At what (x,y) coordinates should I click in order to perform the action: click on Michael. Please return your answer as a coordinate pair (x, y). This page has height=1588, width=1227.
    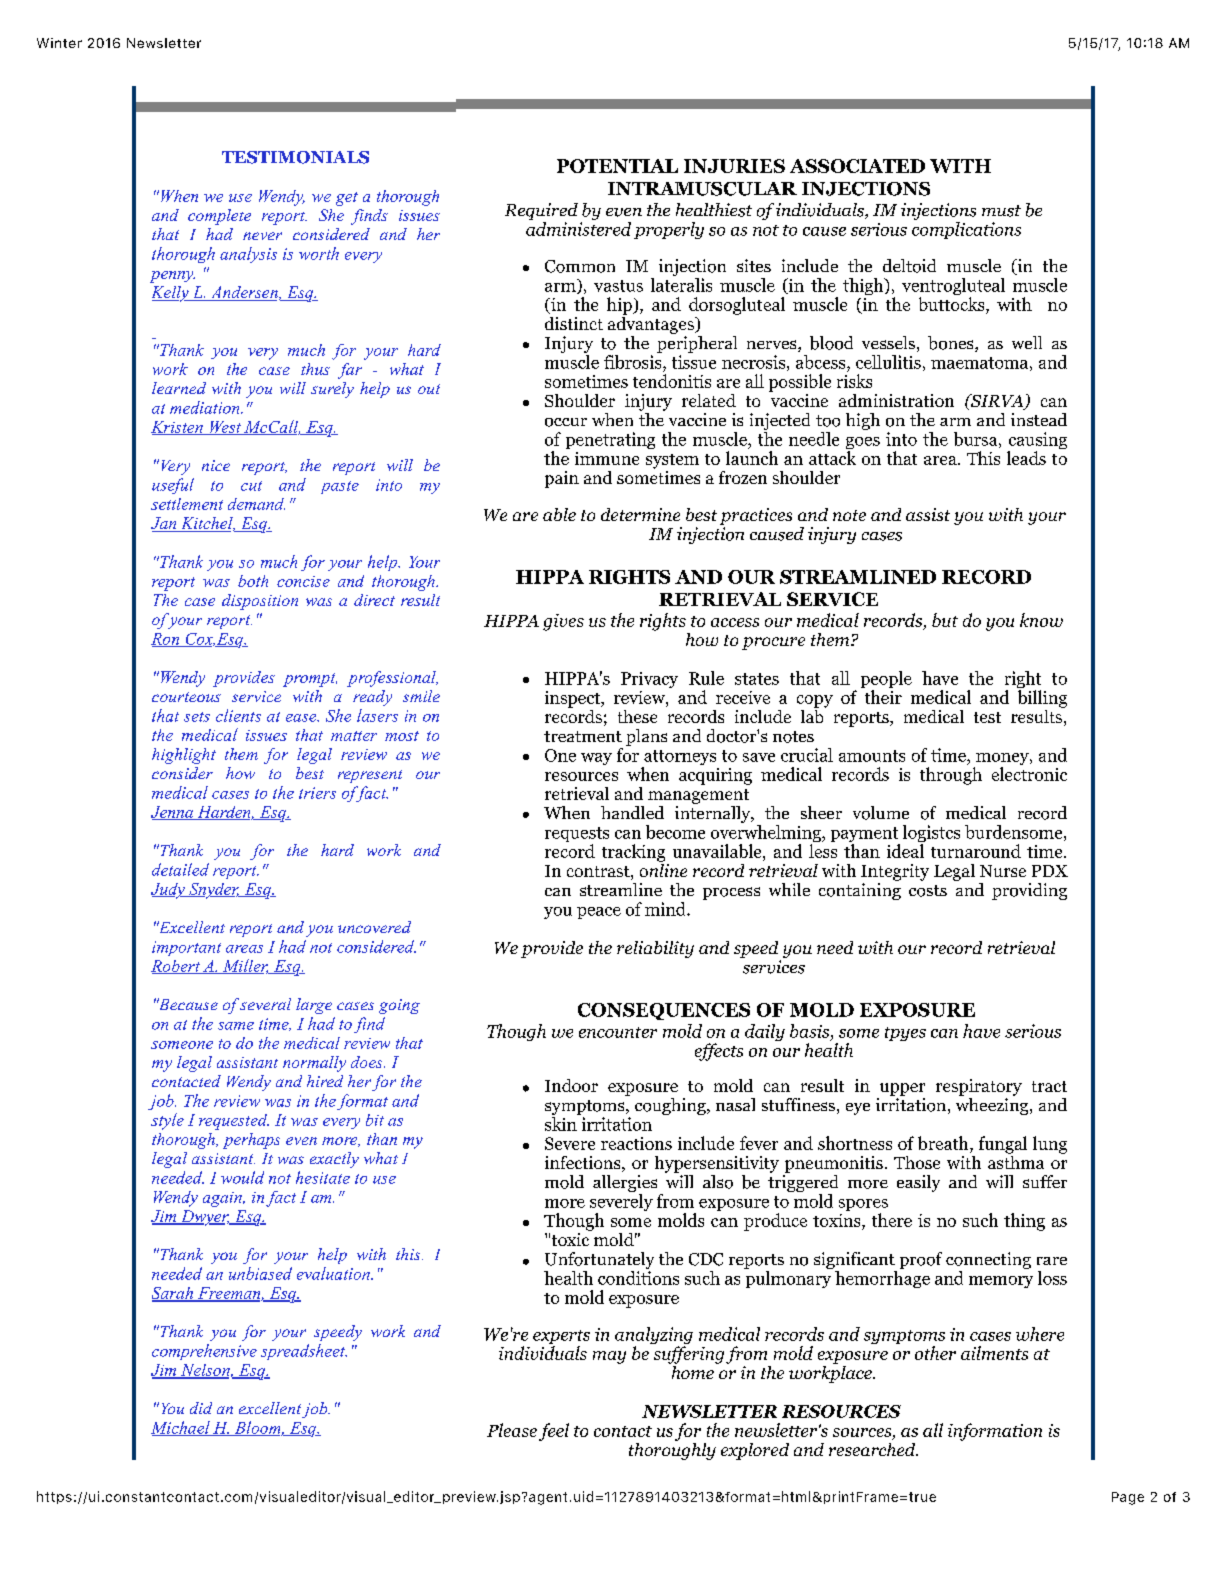
    Looking at the image, I should click on (181, 1428).
